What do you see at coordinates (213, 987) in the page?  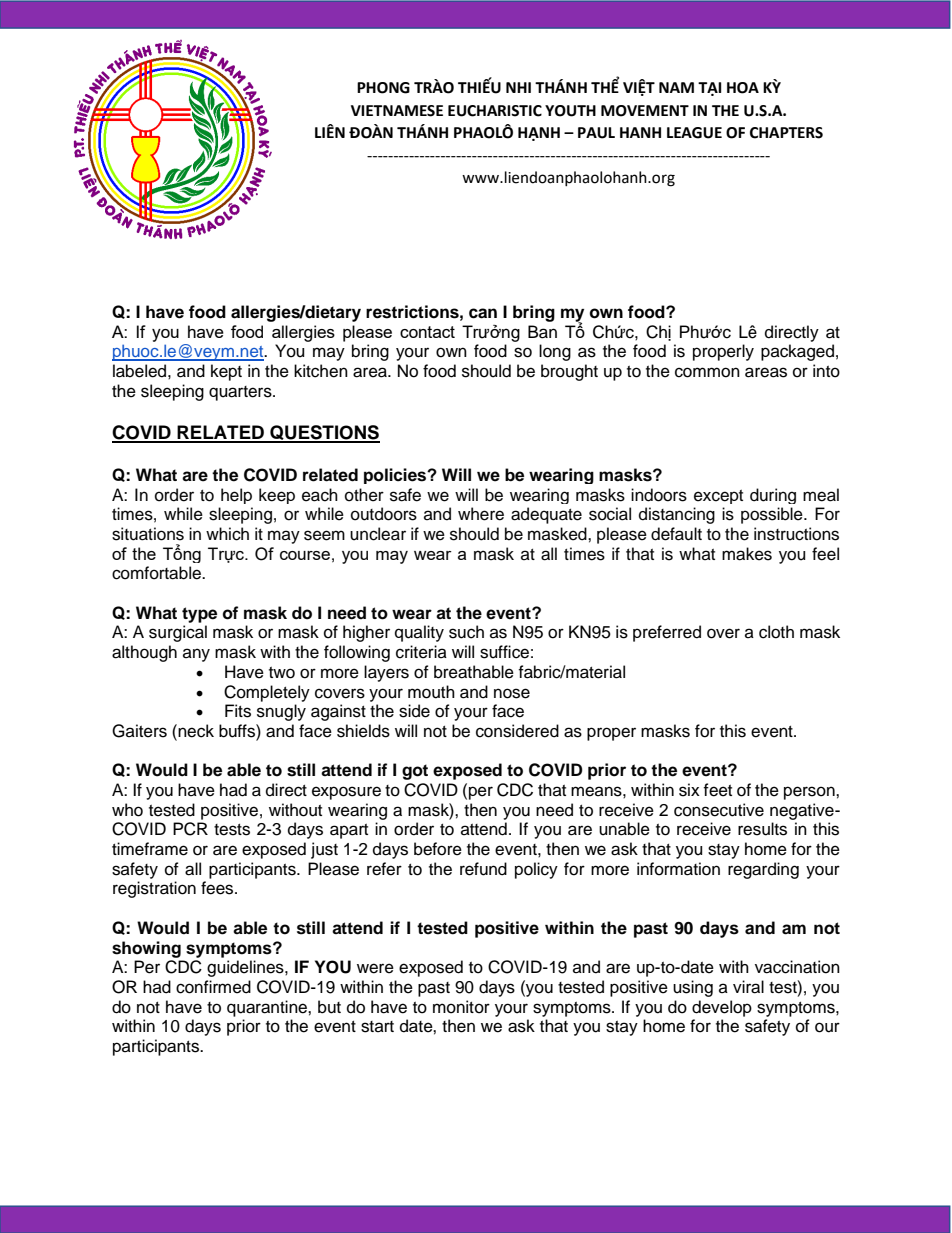 I see `confirmed` at bounding box center [213, 987].
